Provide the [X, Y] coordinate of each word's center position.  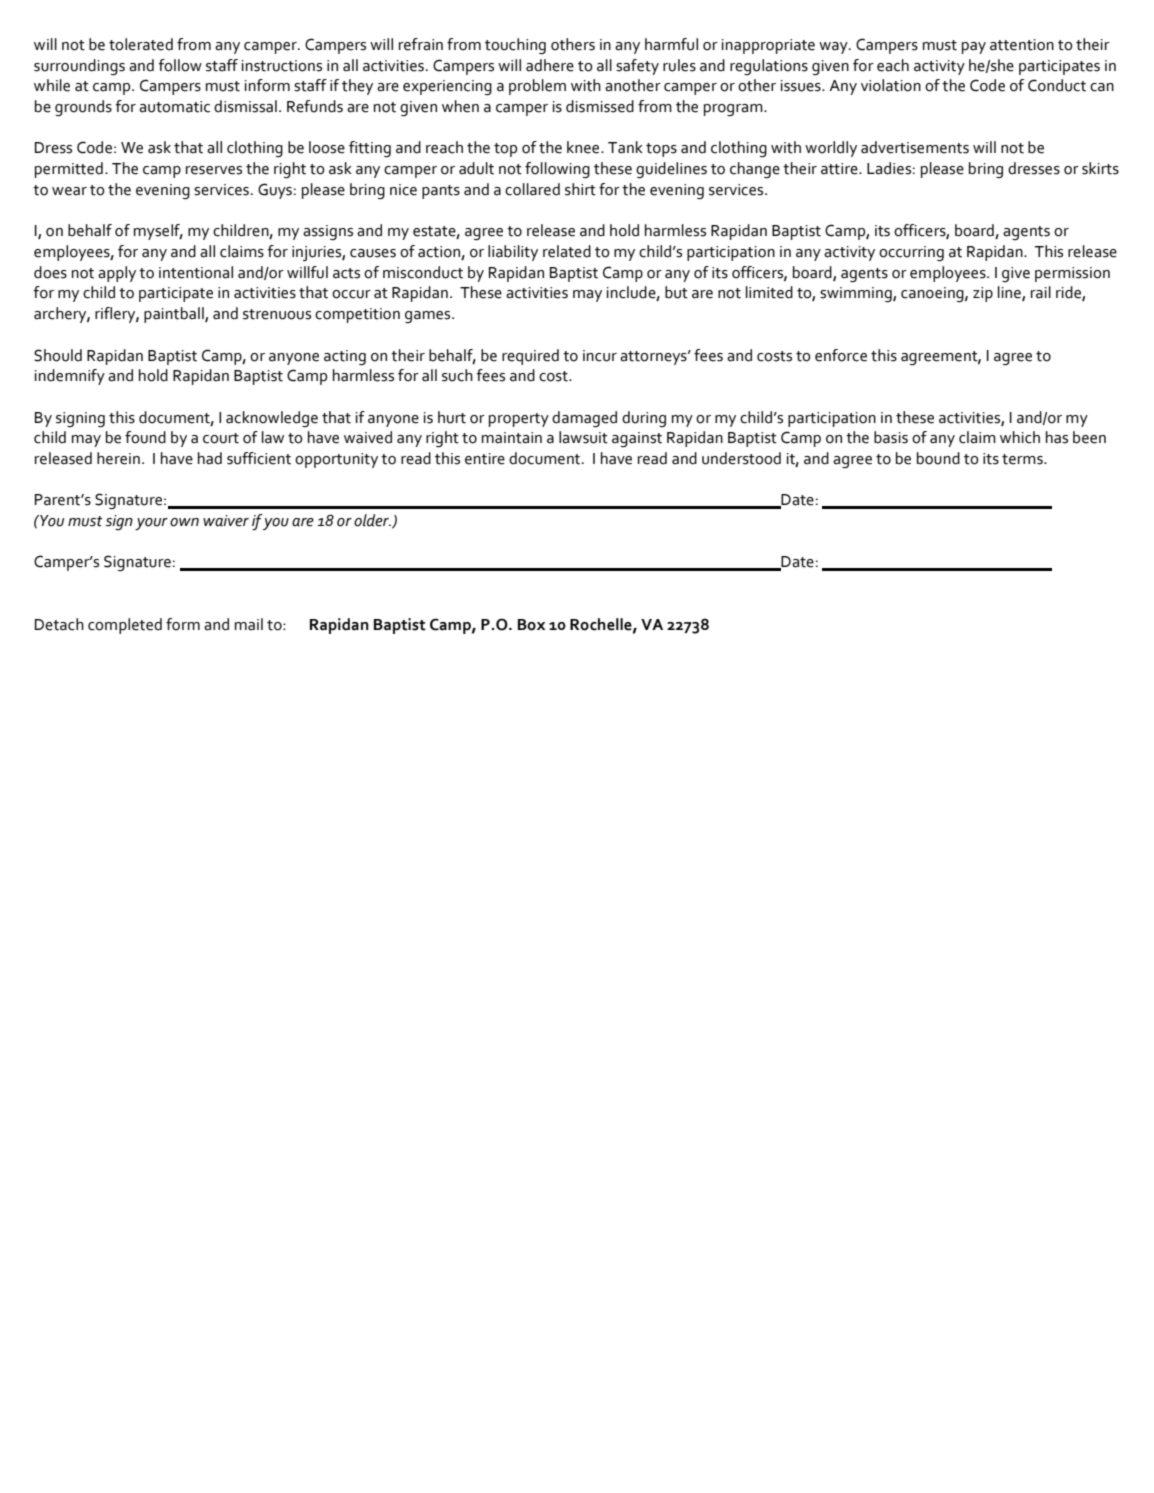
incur [600, 356]
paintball [175, 315]
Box [531, 625]
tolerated [141, 44]
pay [974, 48]
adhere [550, 65]
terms [1023, 459]
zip [983, 294]
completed [125, 626]
